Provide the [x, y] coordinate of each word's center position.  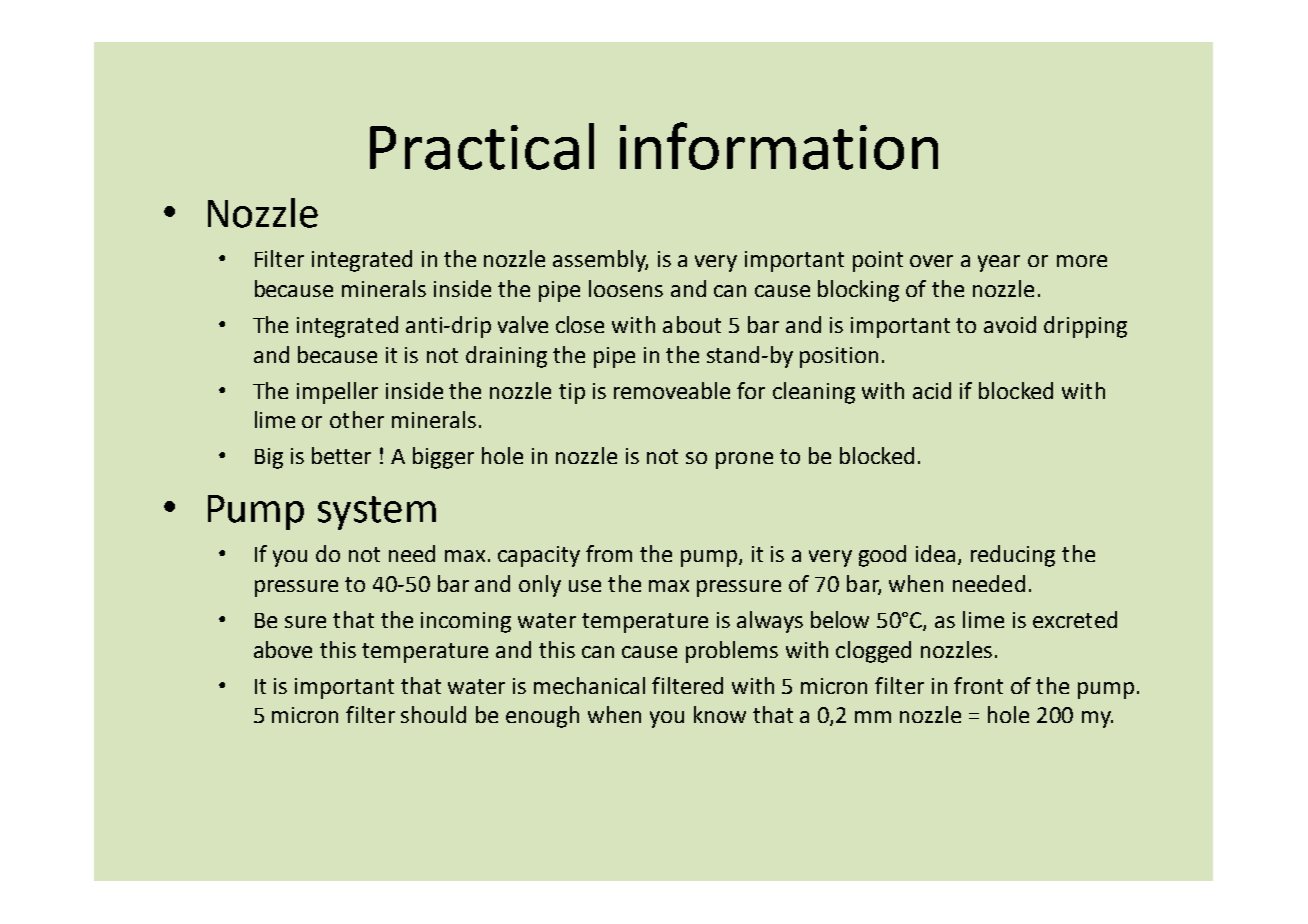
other [357, 419]
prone [744, 460]
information [779, 146]
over [931, 261]
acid [932, 390]
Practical [482, 146]
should [433, 714]
